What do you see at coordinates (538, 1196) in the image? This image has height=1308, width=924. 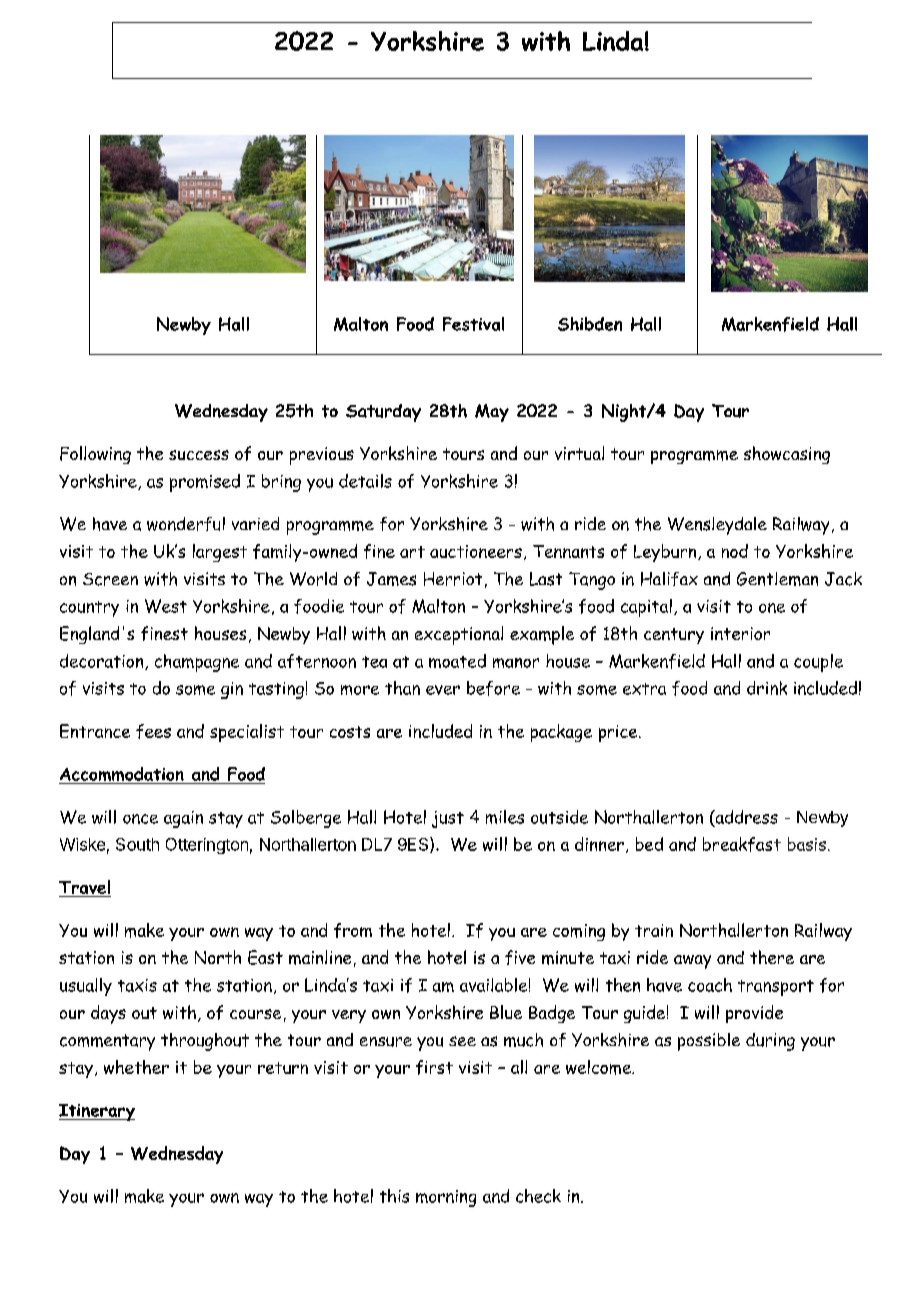 I see `check` at bounding box center [538, 1196].
